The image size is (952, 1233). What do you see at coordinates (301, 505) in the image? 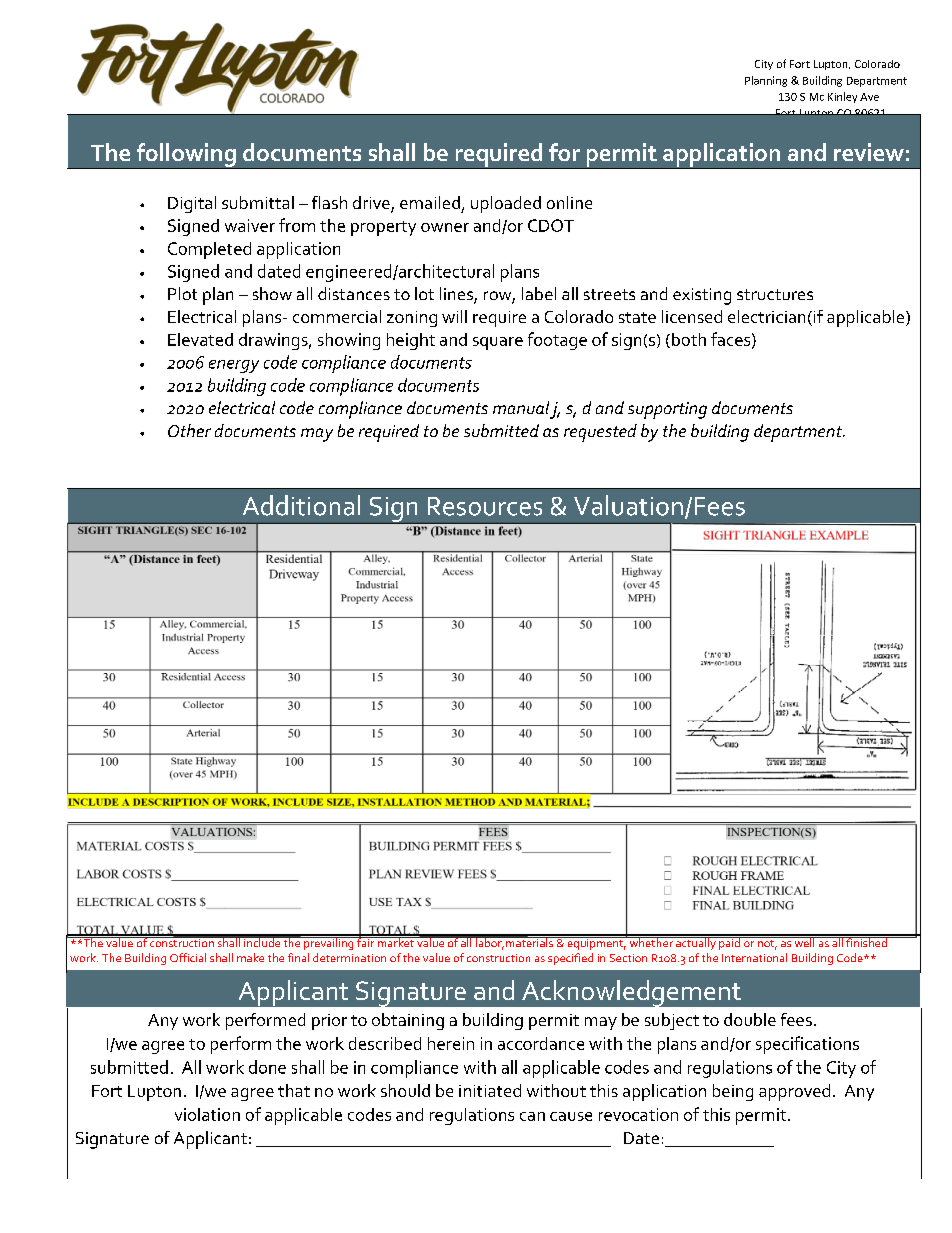
I see `Additional` at bounding box center [301, 505].
